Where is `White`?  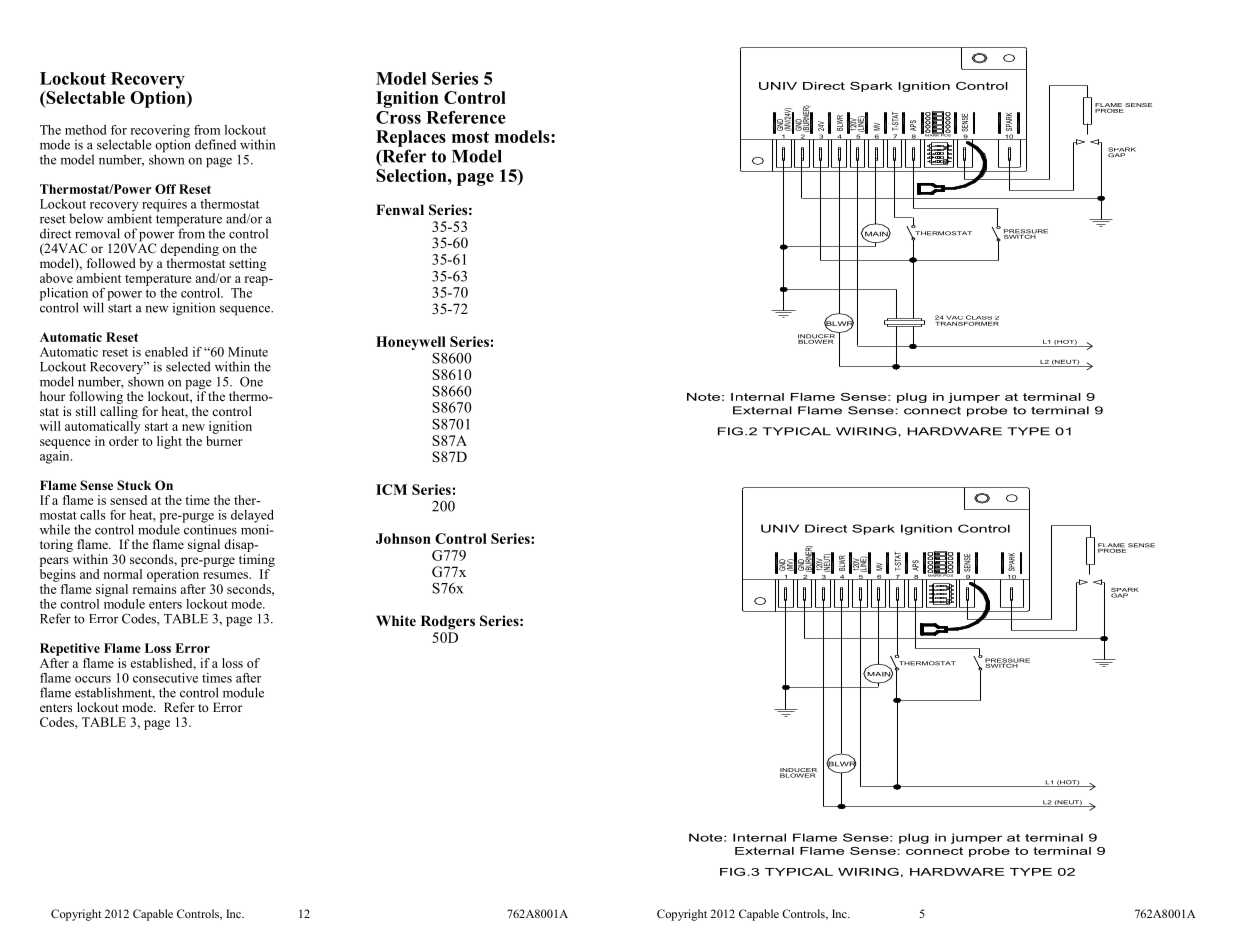 White is located at coordinates (396, 620).
